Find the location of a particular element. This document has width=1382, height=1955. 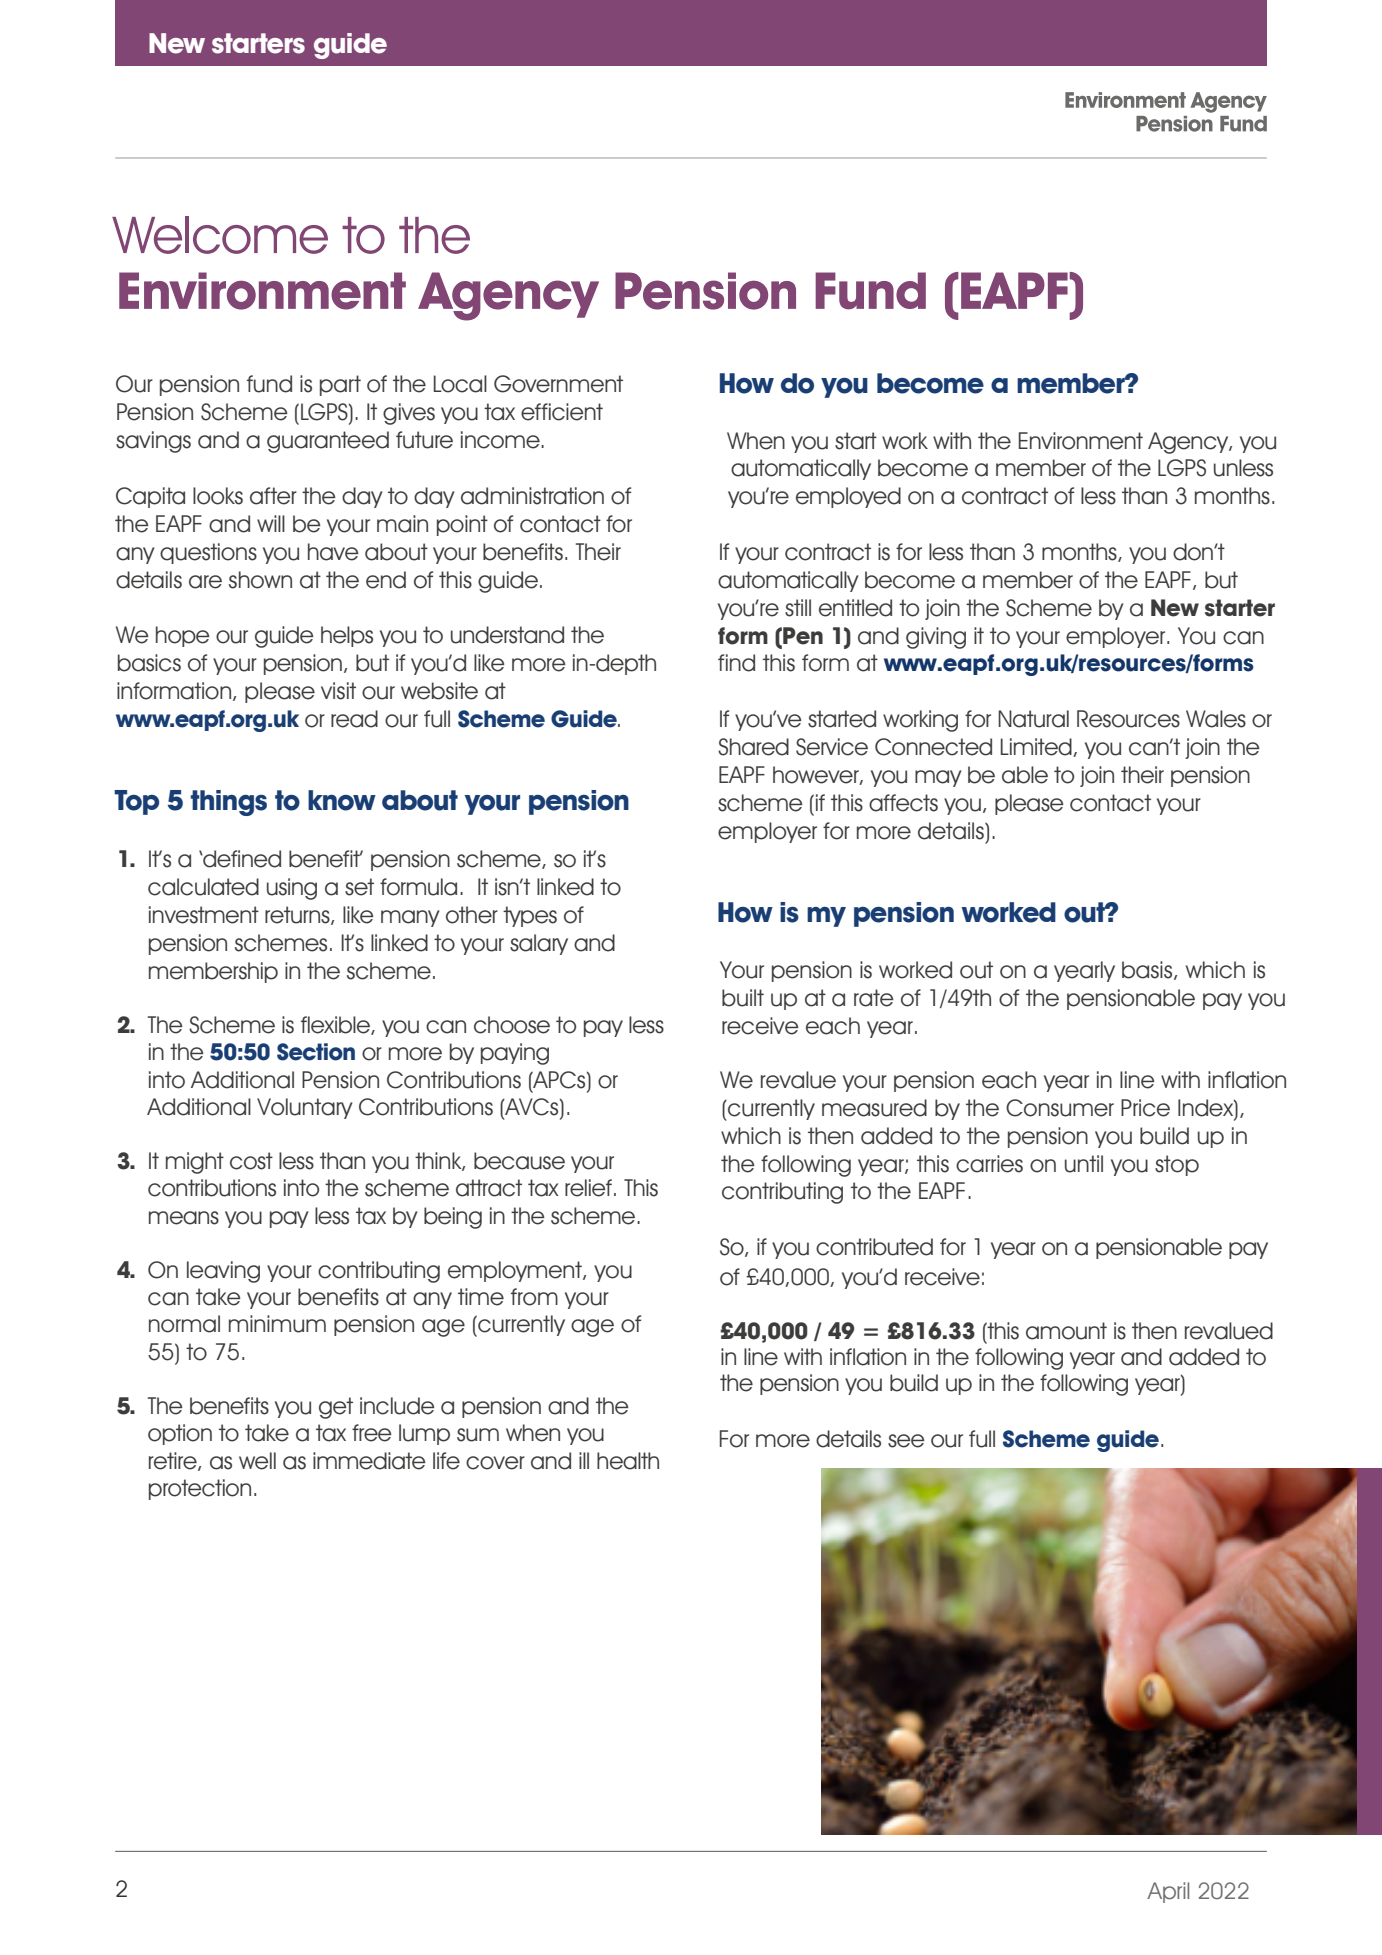

protection is located at coordinates (200, 1489).
